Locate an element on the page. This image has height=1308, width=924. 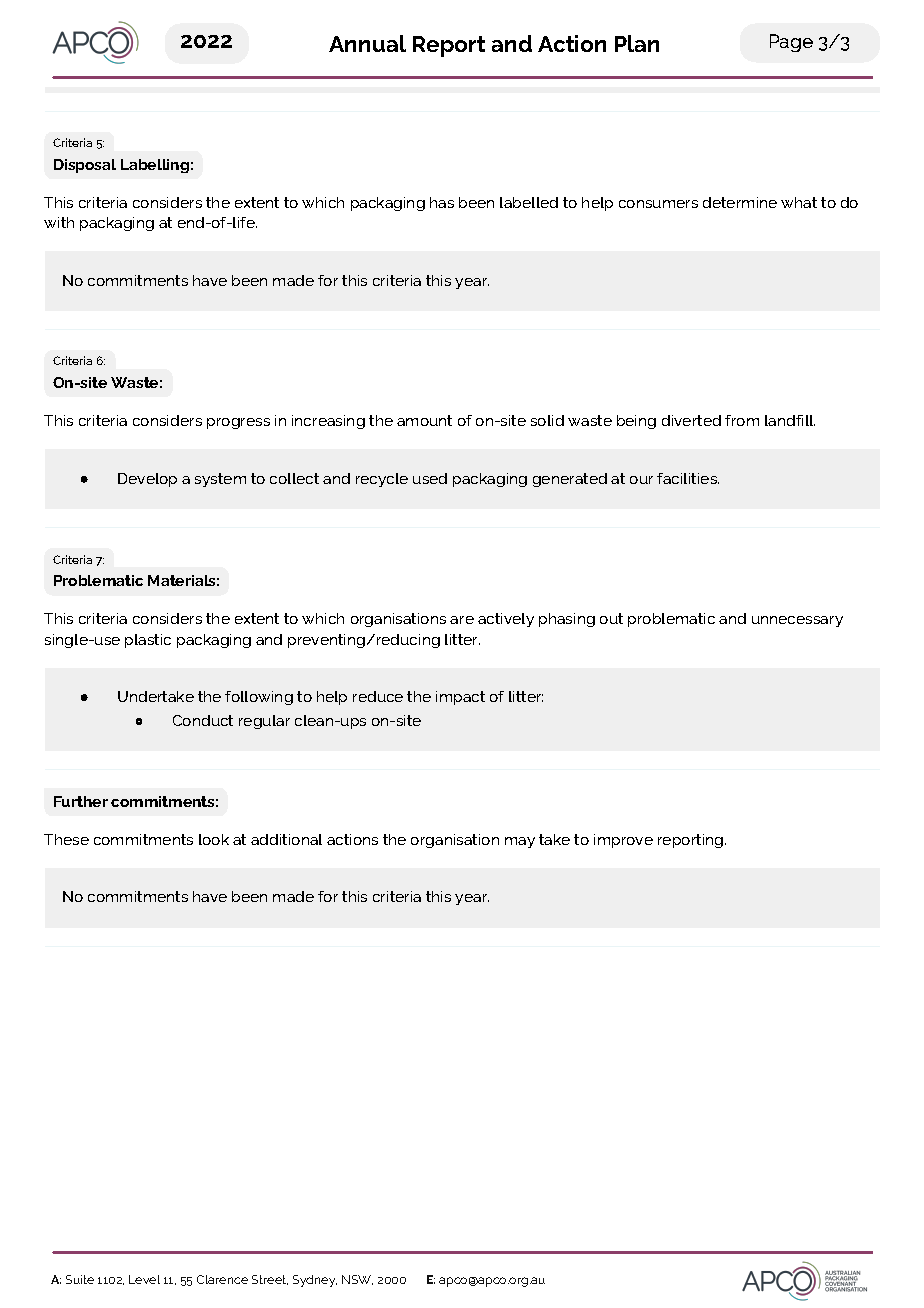
plastic is located at coordinates (148, 641).
